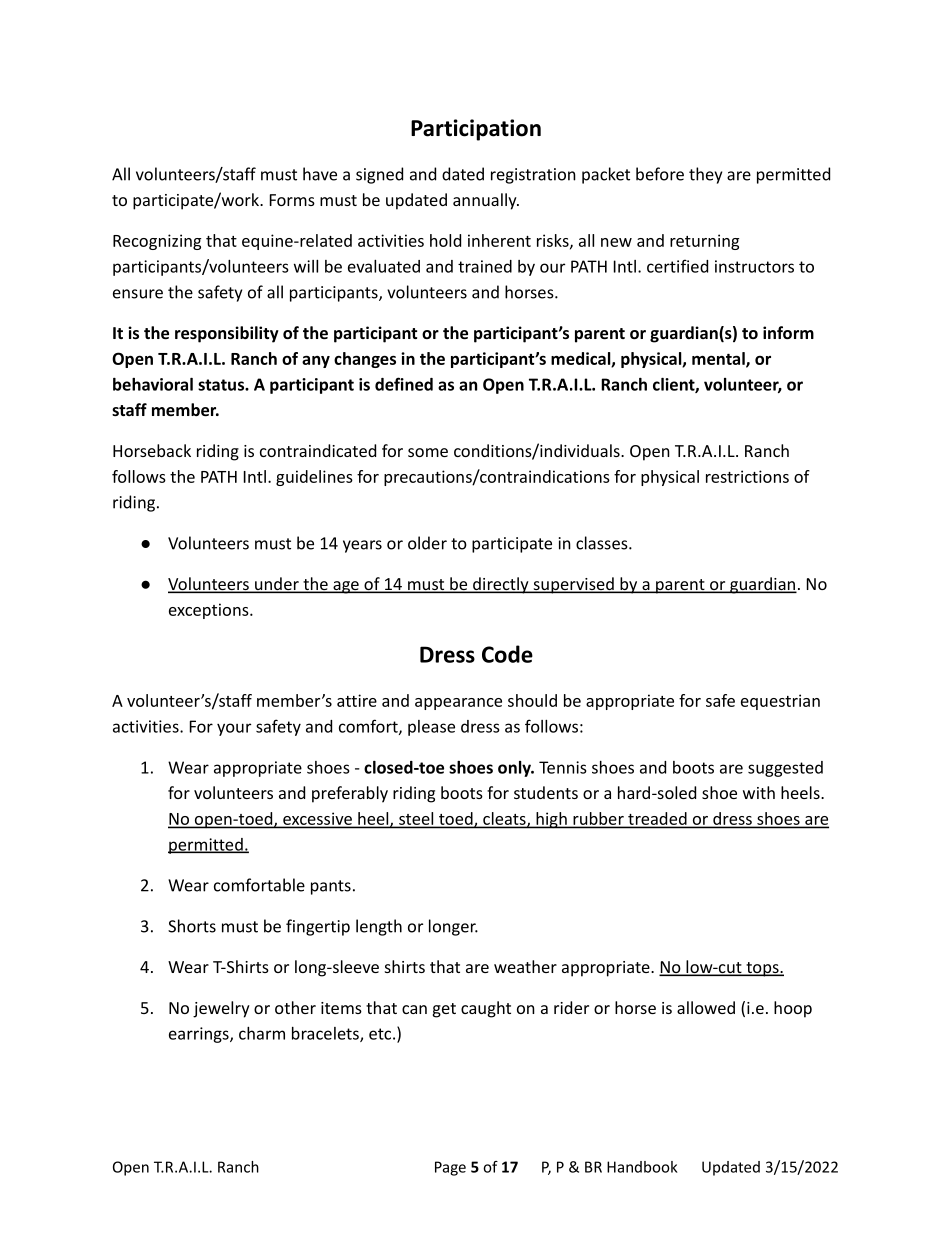 This image has width=952, height=1233. Describe the element at coordinates (192, 926) in the image. I see `Shorts` at that location.
